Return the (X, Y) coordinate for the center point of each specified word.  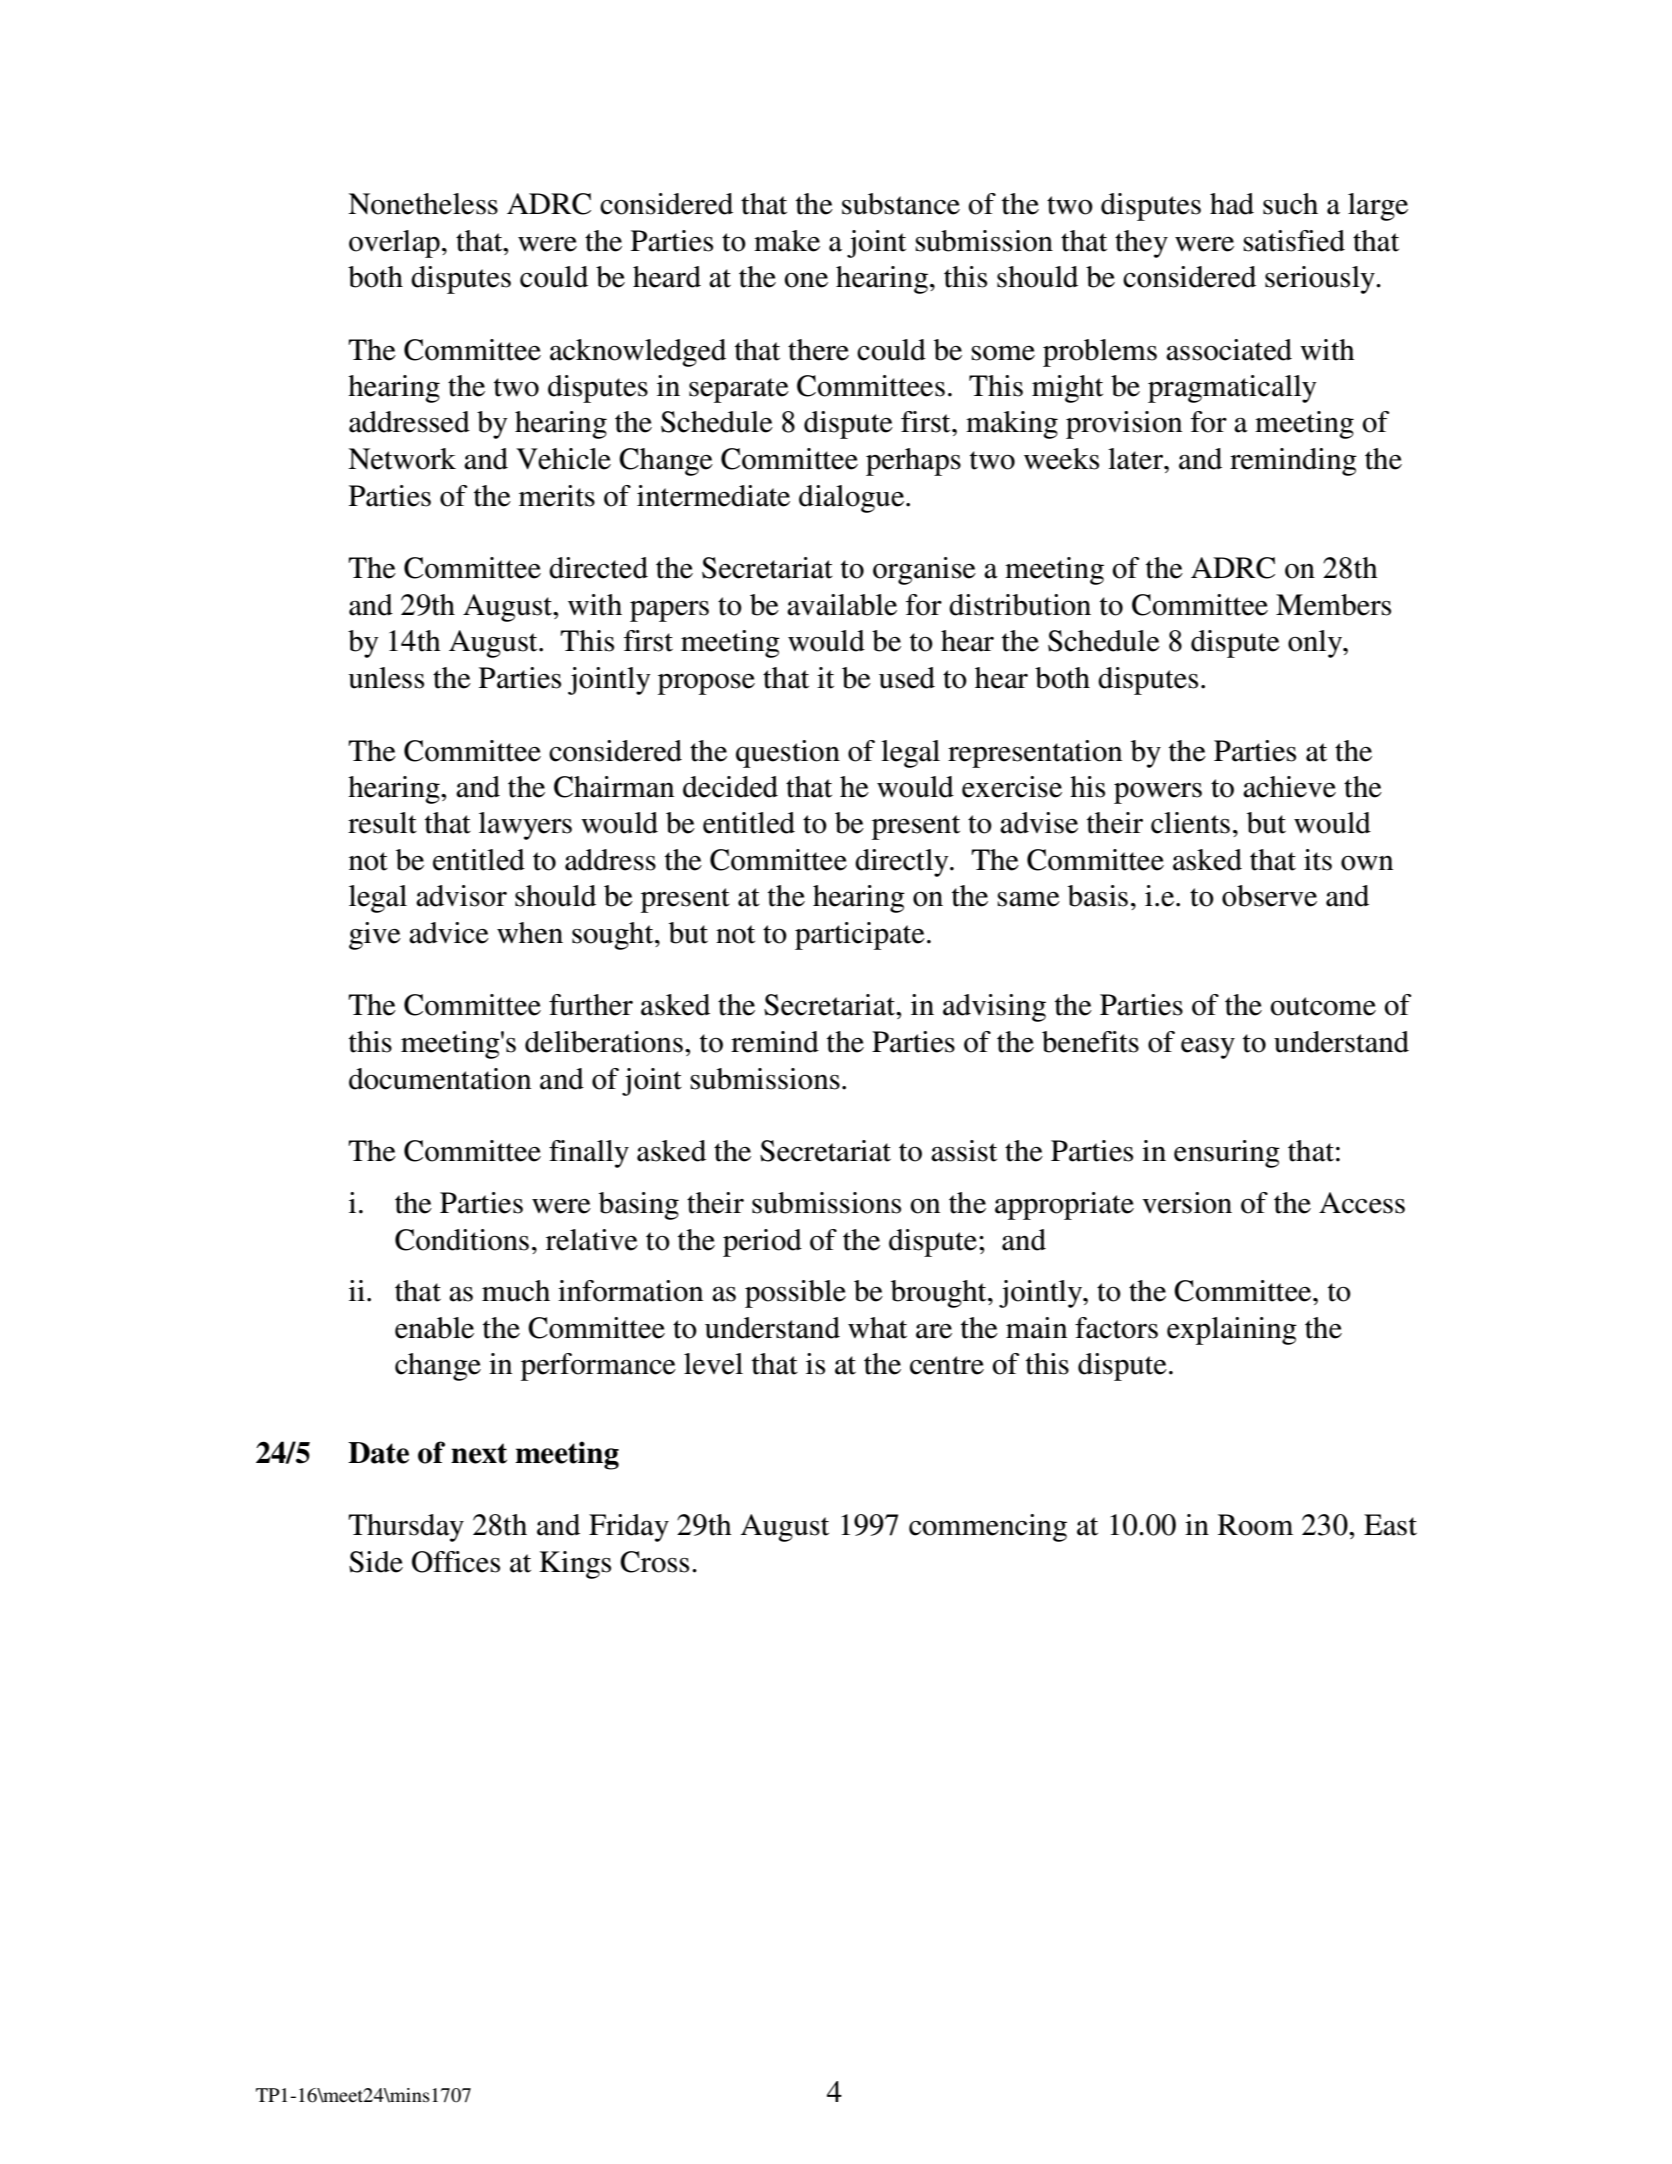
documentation (440, 1079)
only (1316, 644)
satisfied (1294, 241)
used (907, 678)
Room (1255, 1525)
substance (901, 204)
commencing (988, 1528)
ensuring (1227, 1154)
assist (964, 1151)
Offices (456, 1562)
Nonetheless (423, 204)
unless (386, 678)
